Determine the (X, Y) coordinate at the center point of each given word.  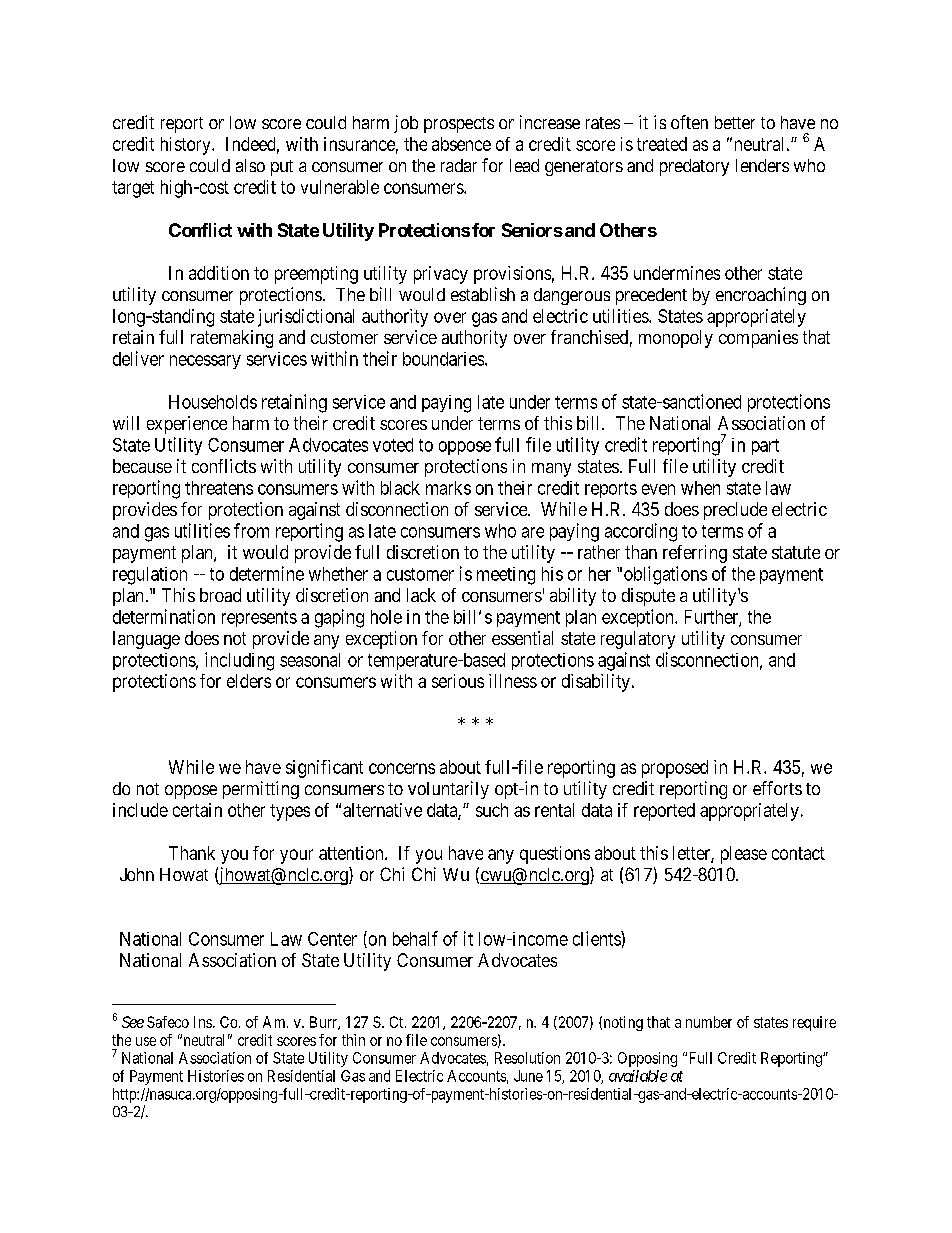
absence (461, 144)
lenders (762, 165)
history (187, 146)
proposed (675, 769)
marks (448, 488)
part (765, 447)
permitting (261, 790)
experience (187, 425)
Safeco (168, 1022)
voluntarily (448, 790)
